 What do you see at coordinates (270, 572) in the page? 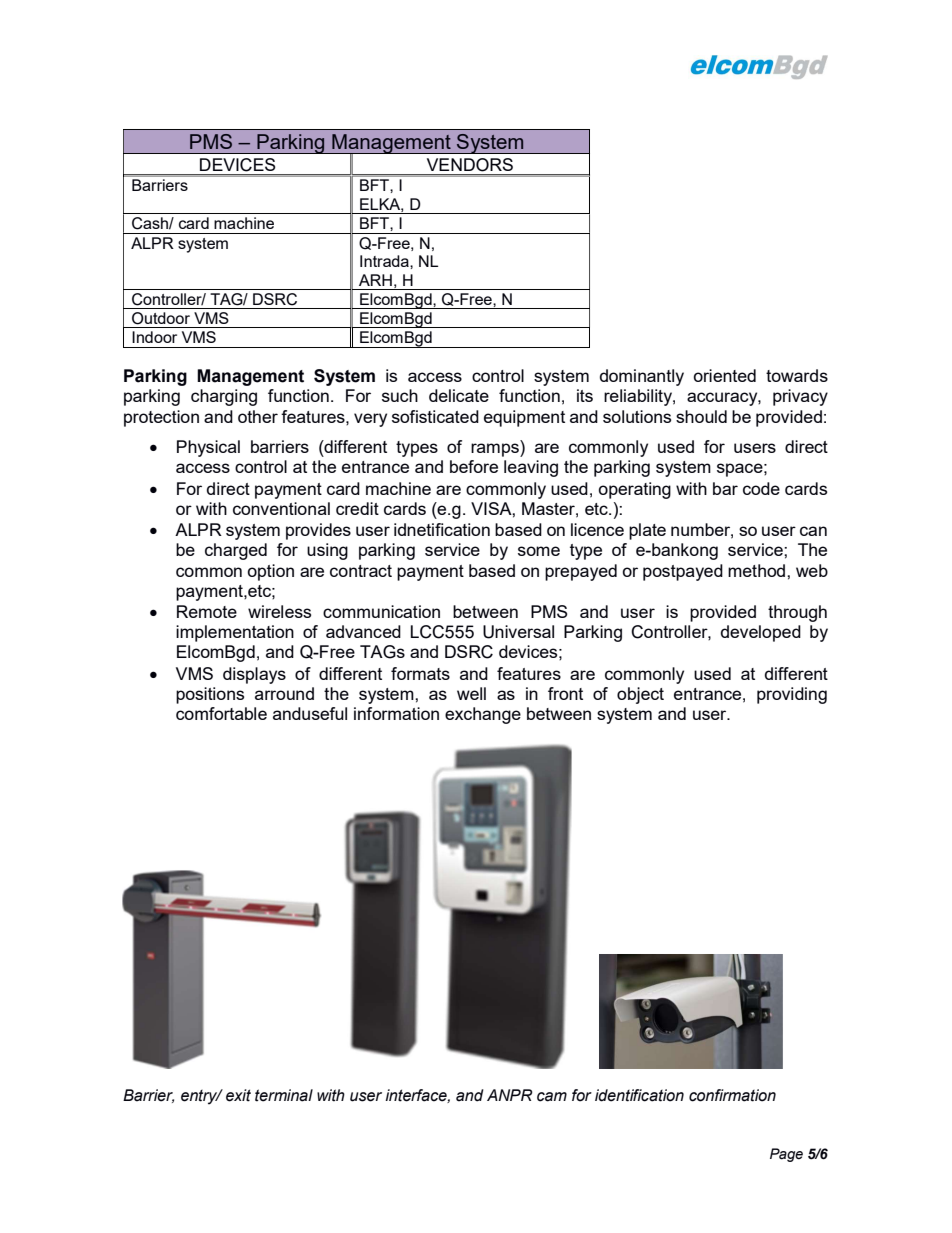
I see `option` at bounding box center [270, 572].
